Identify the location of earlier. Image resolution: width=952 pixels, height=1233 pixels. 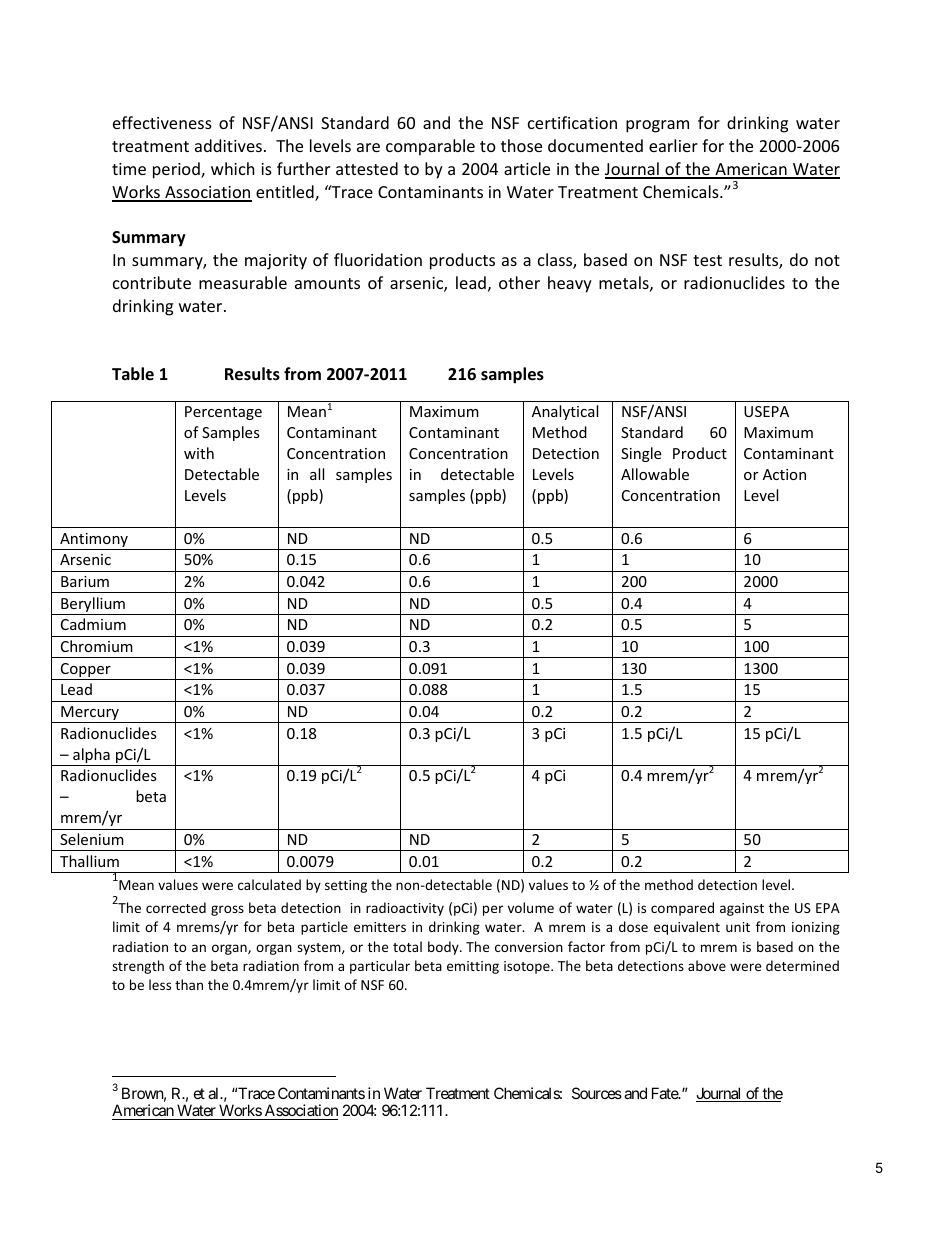
(673, 145).
